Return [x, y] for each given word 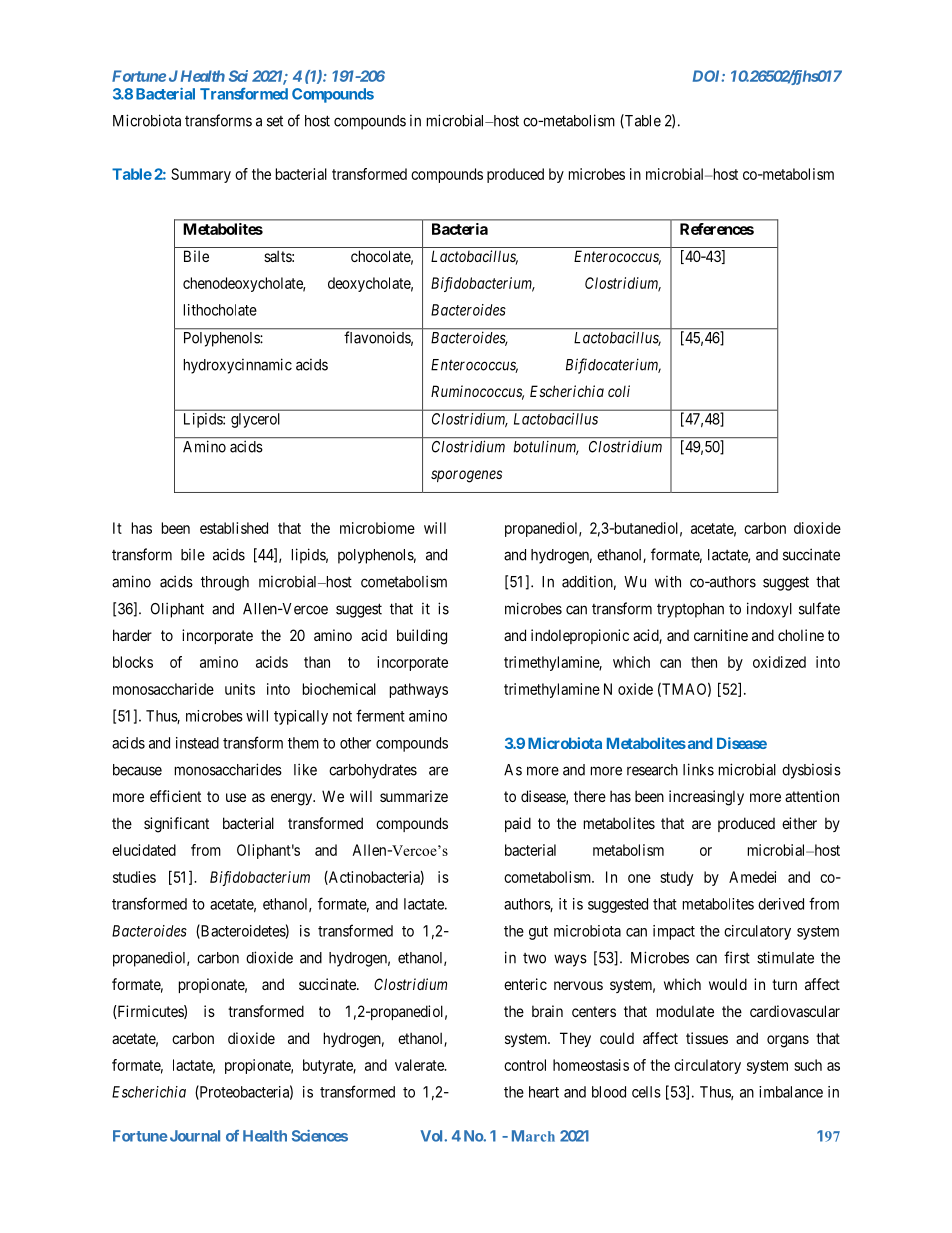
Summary [201, 175]
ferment [380, 715]
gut [538, 933]
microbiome [377, 528]
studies [134, 877]
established [234, 528]
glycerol [255, 420]
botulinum [546, 448]
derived [781, 904]
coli [619, 391]
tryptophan [690, 610]
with [668, 582]
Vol [432, 1136]
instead [197, 743]
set [275, 121]
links [698, 769]
